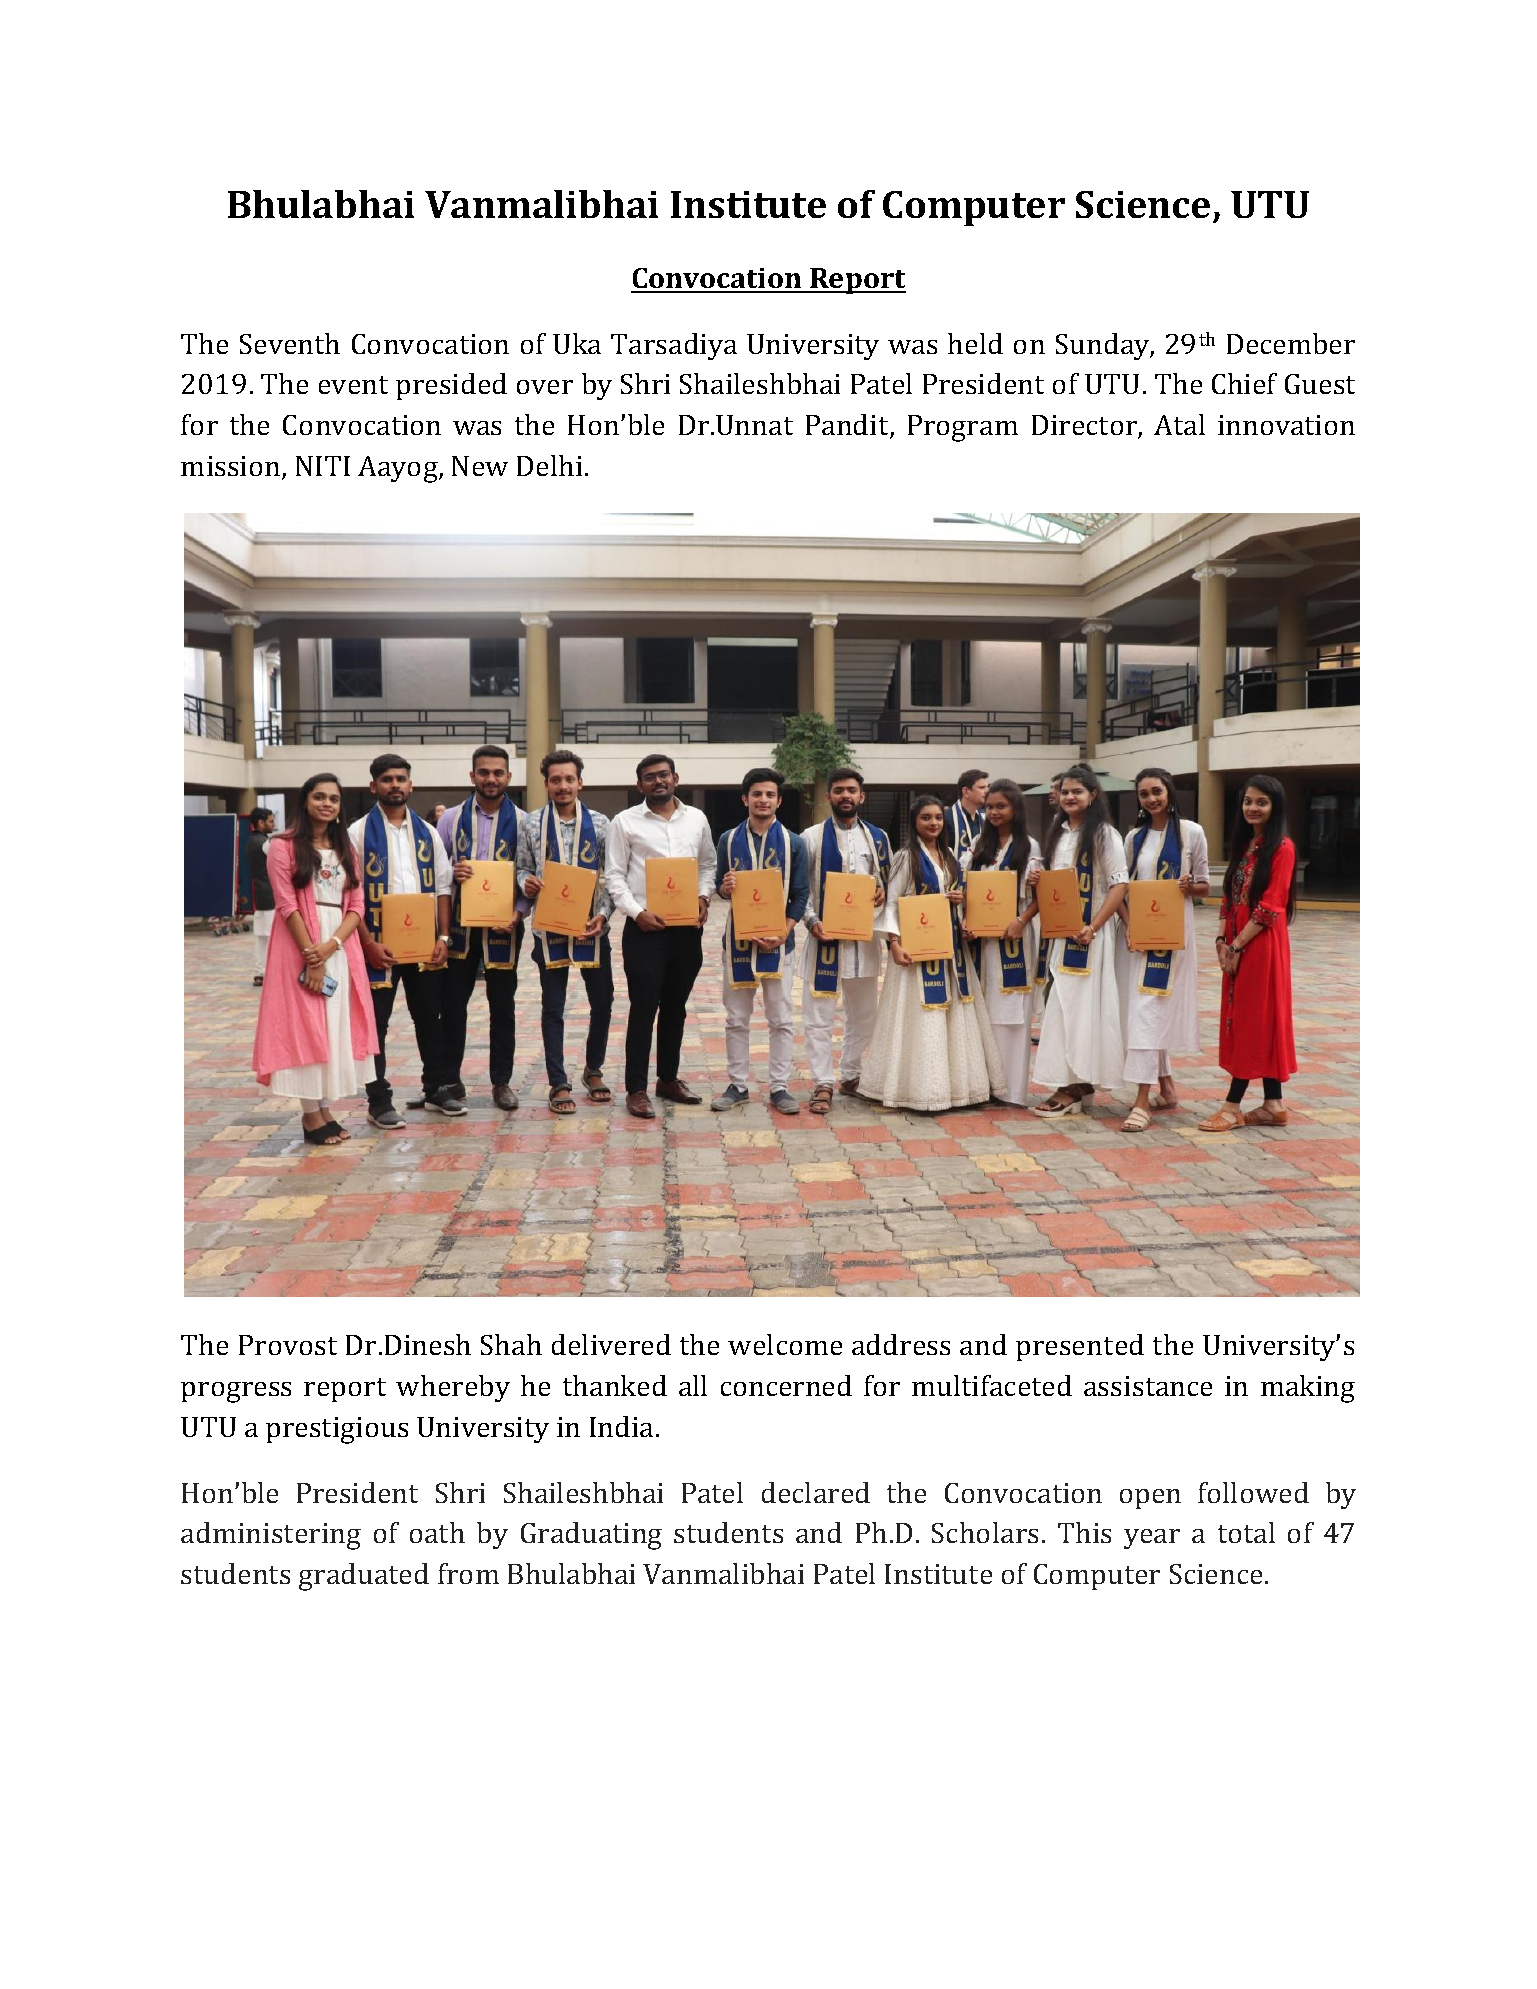  What do you see at coordinates (785, 1344) in the screenshot?
I see `welcome` at bounding box center [785, 1344].
